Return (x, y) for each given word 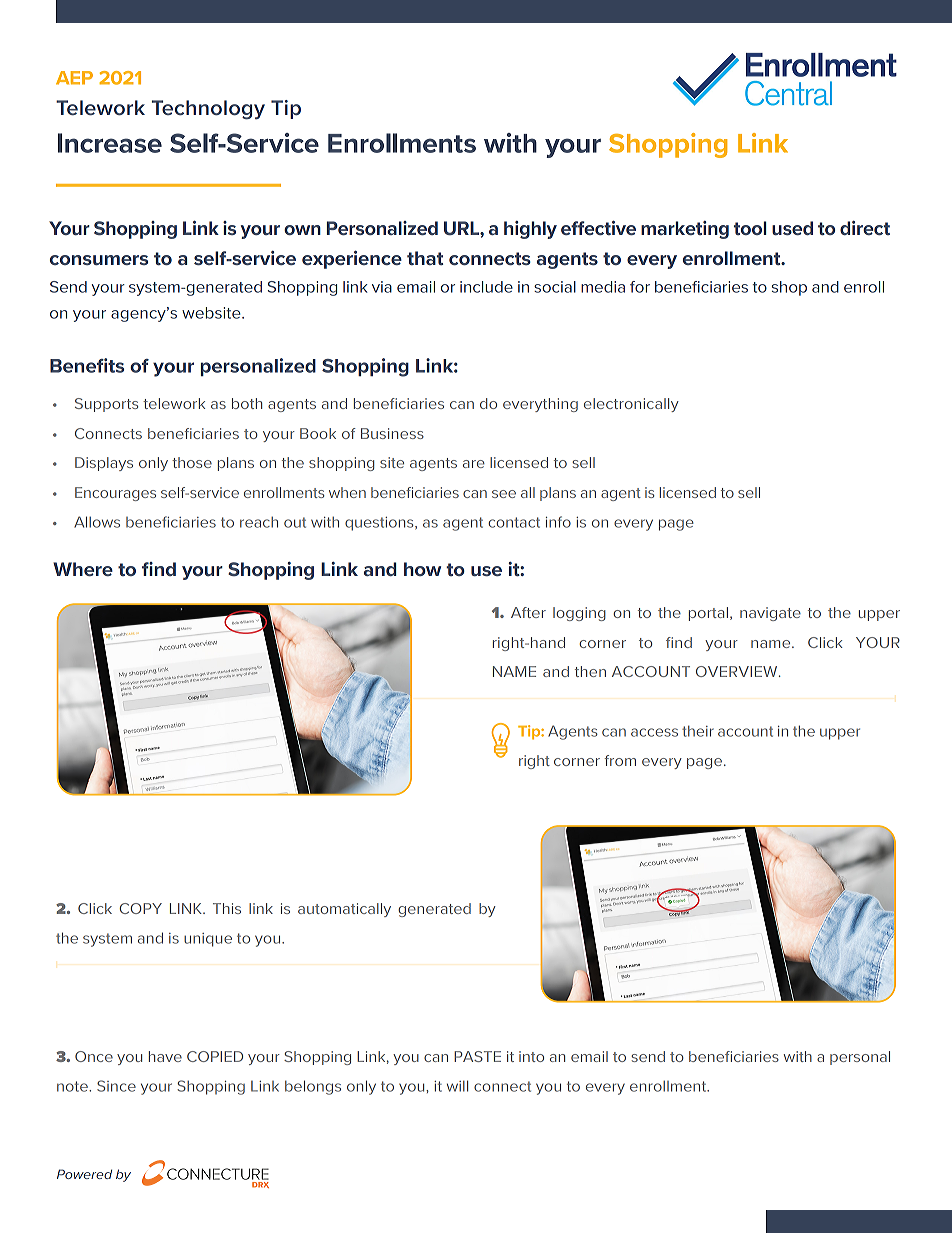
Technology (208, 110)
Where (83, 569)
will (457, 1086)
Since (116, 1086)
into (531, 1056)
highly (530, 230)
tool (750, 228)
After (528, 612)
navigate (770, 614)
